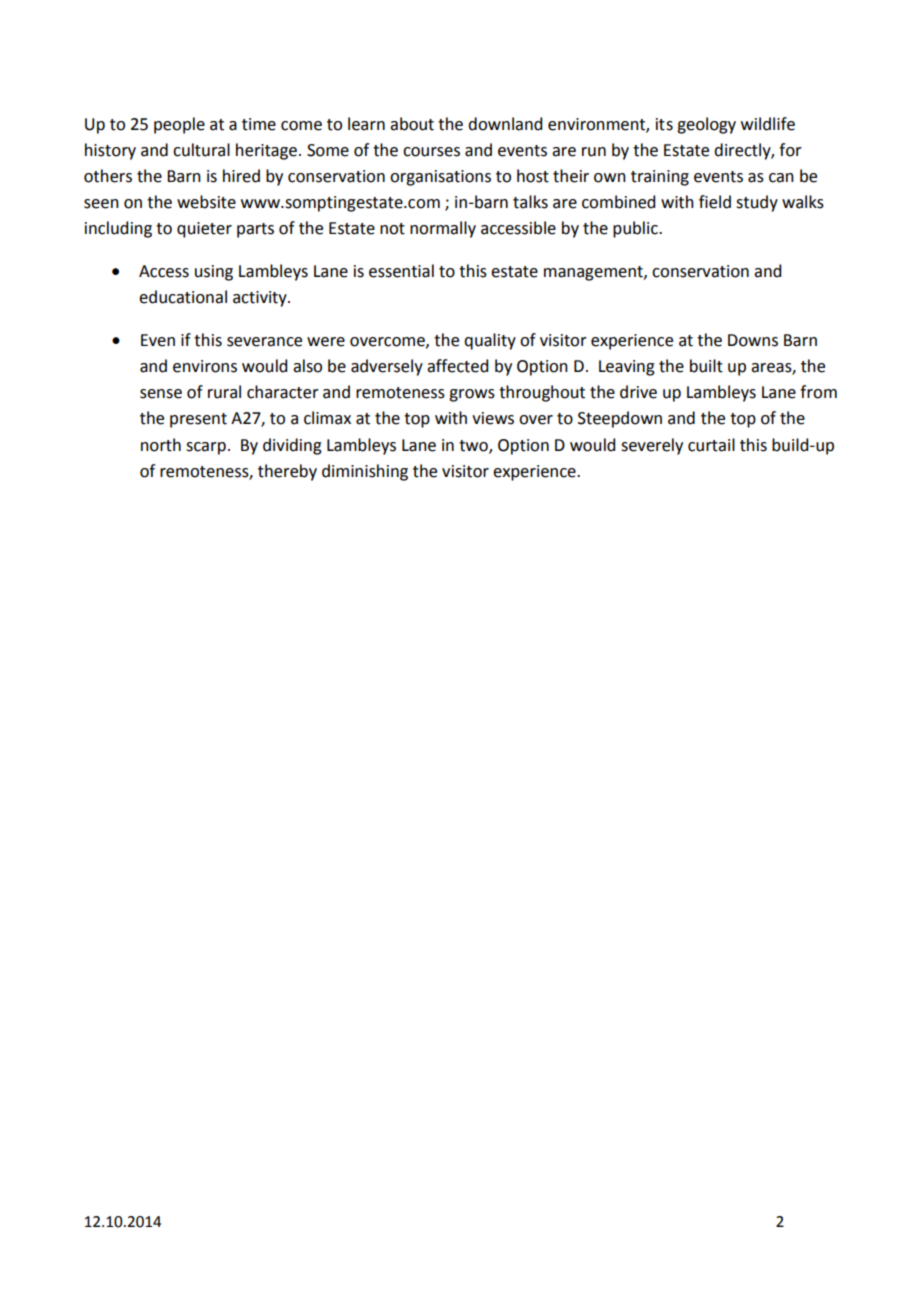 The image size is (924, 1308). Describe the element at coordinates (179, 125) in the screenshot. I see `people` at that location.
